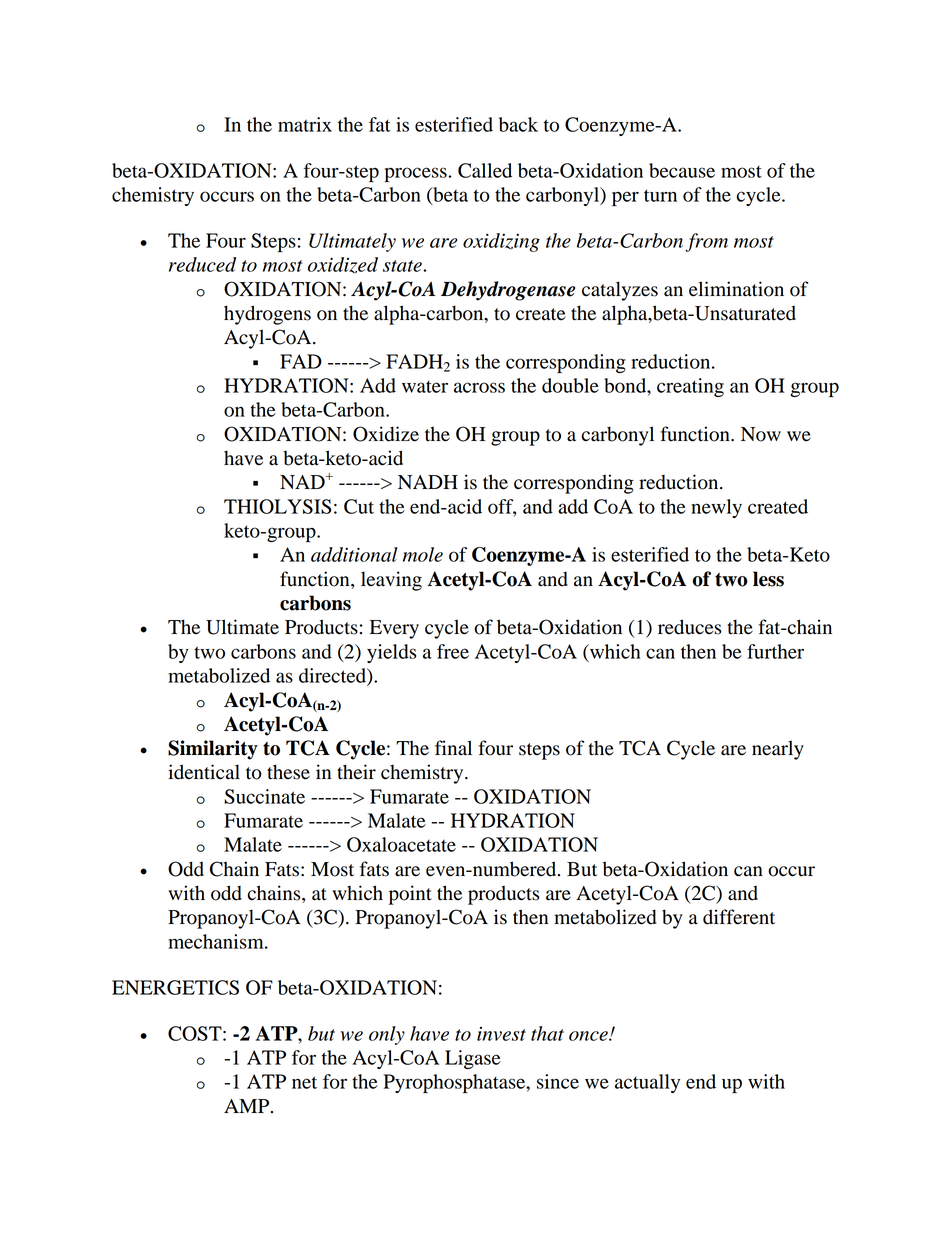 This document has width=952, height=1233. What do you see at coordinates (716, 508) in the document?
I see `newly` at bounding box center [716, 508].
